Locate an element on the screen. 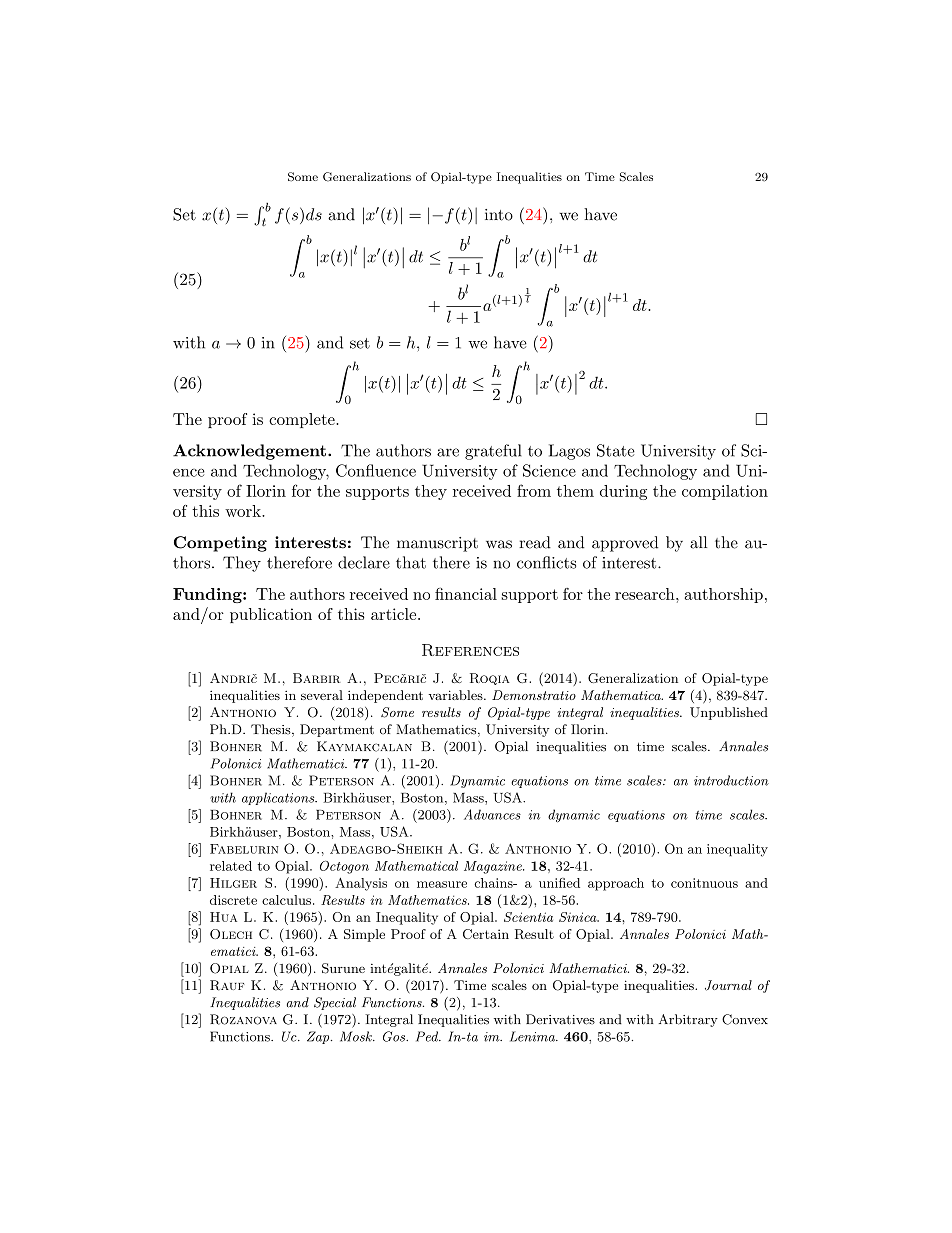 This screenshot has width=952, height=1233. State is located at coordinates (616, 450).
